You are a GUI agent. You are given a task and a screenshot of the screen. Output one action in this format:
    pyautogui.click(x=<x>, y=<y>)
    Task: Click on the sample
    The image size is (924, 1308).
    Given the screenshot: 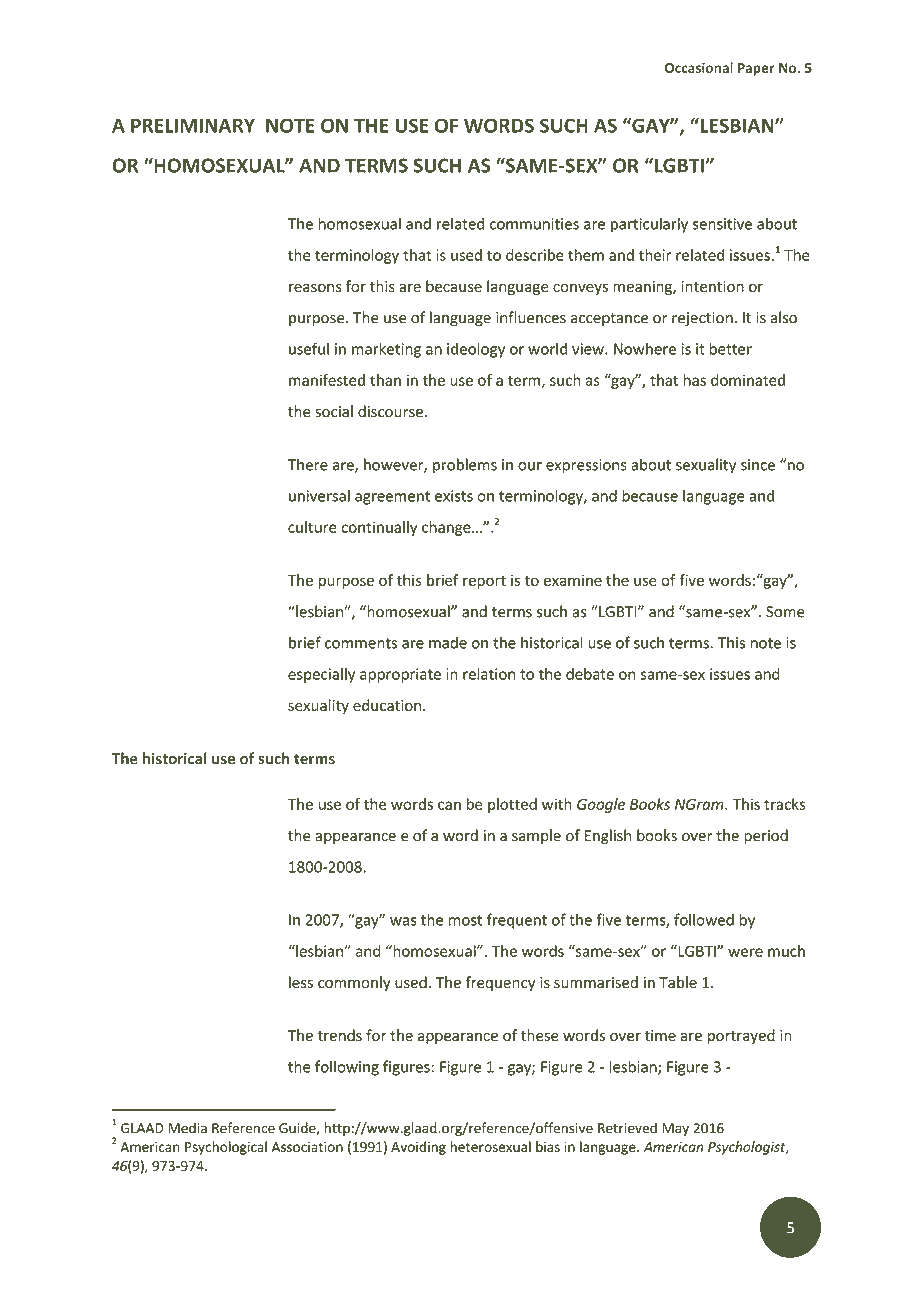 What is the action you would take?
    pyautogui.click(x=536, y=836)
